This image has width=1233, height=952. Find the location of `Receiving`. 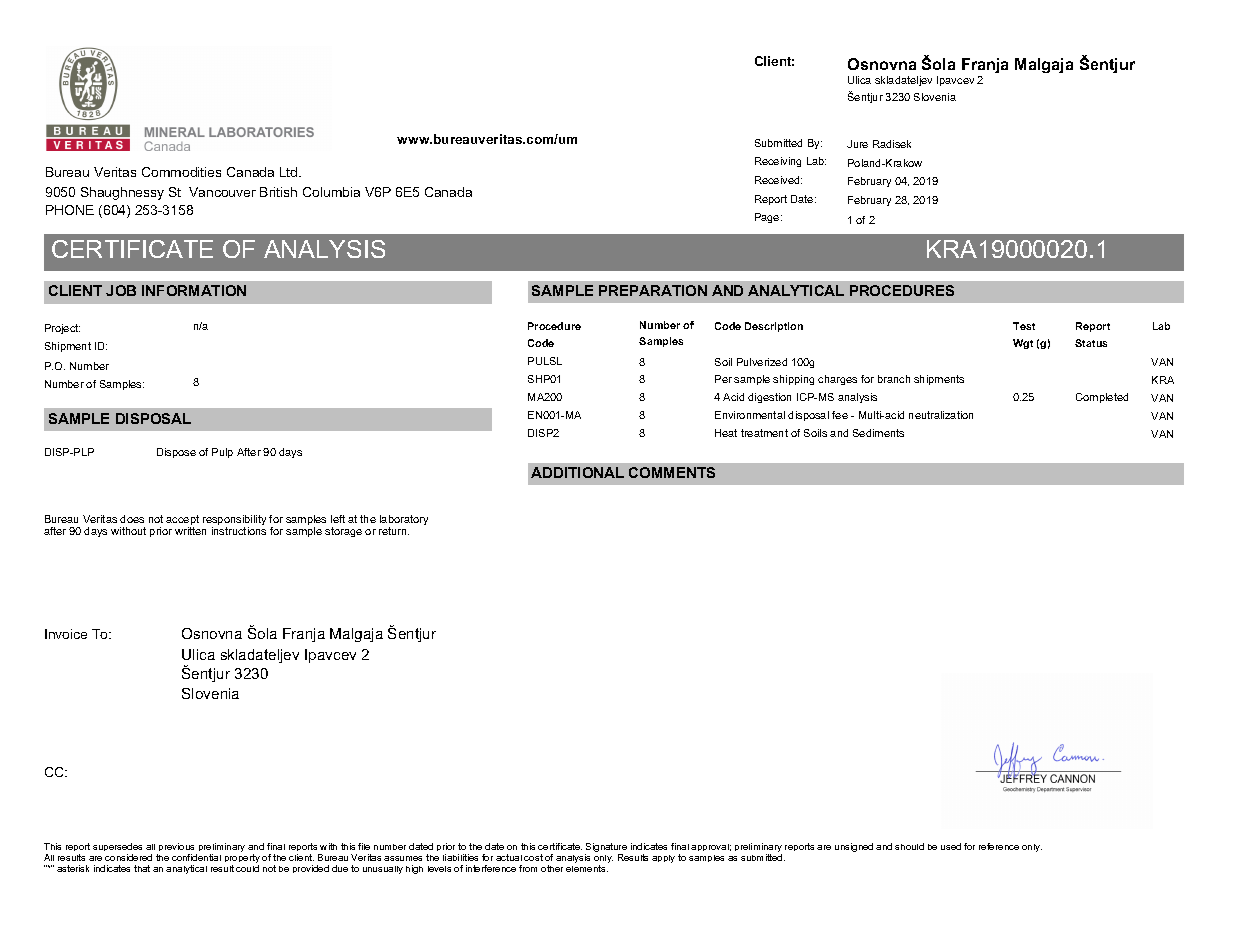

Receiving is located at coordinates (778, 162).
